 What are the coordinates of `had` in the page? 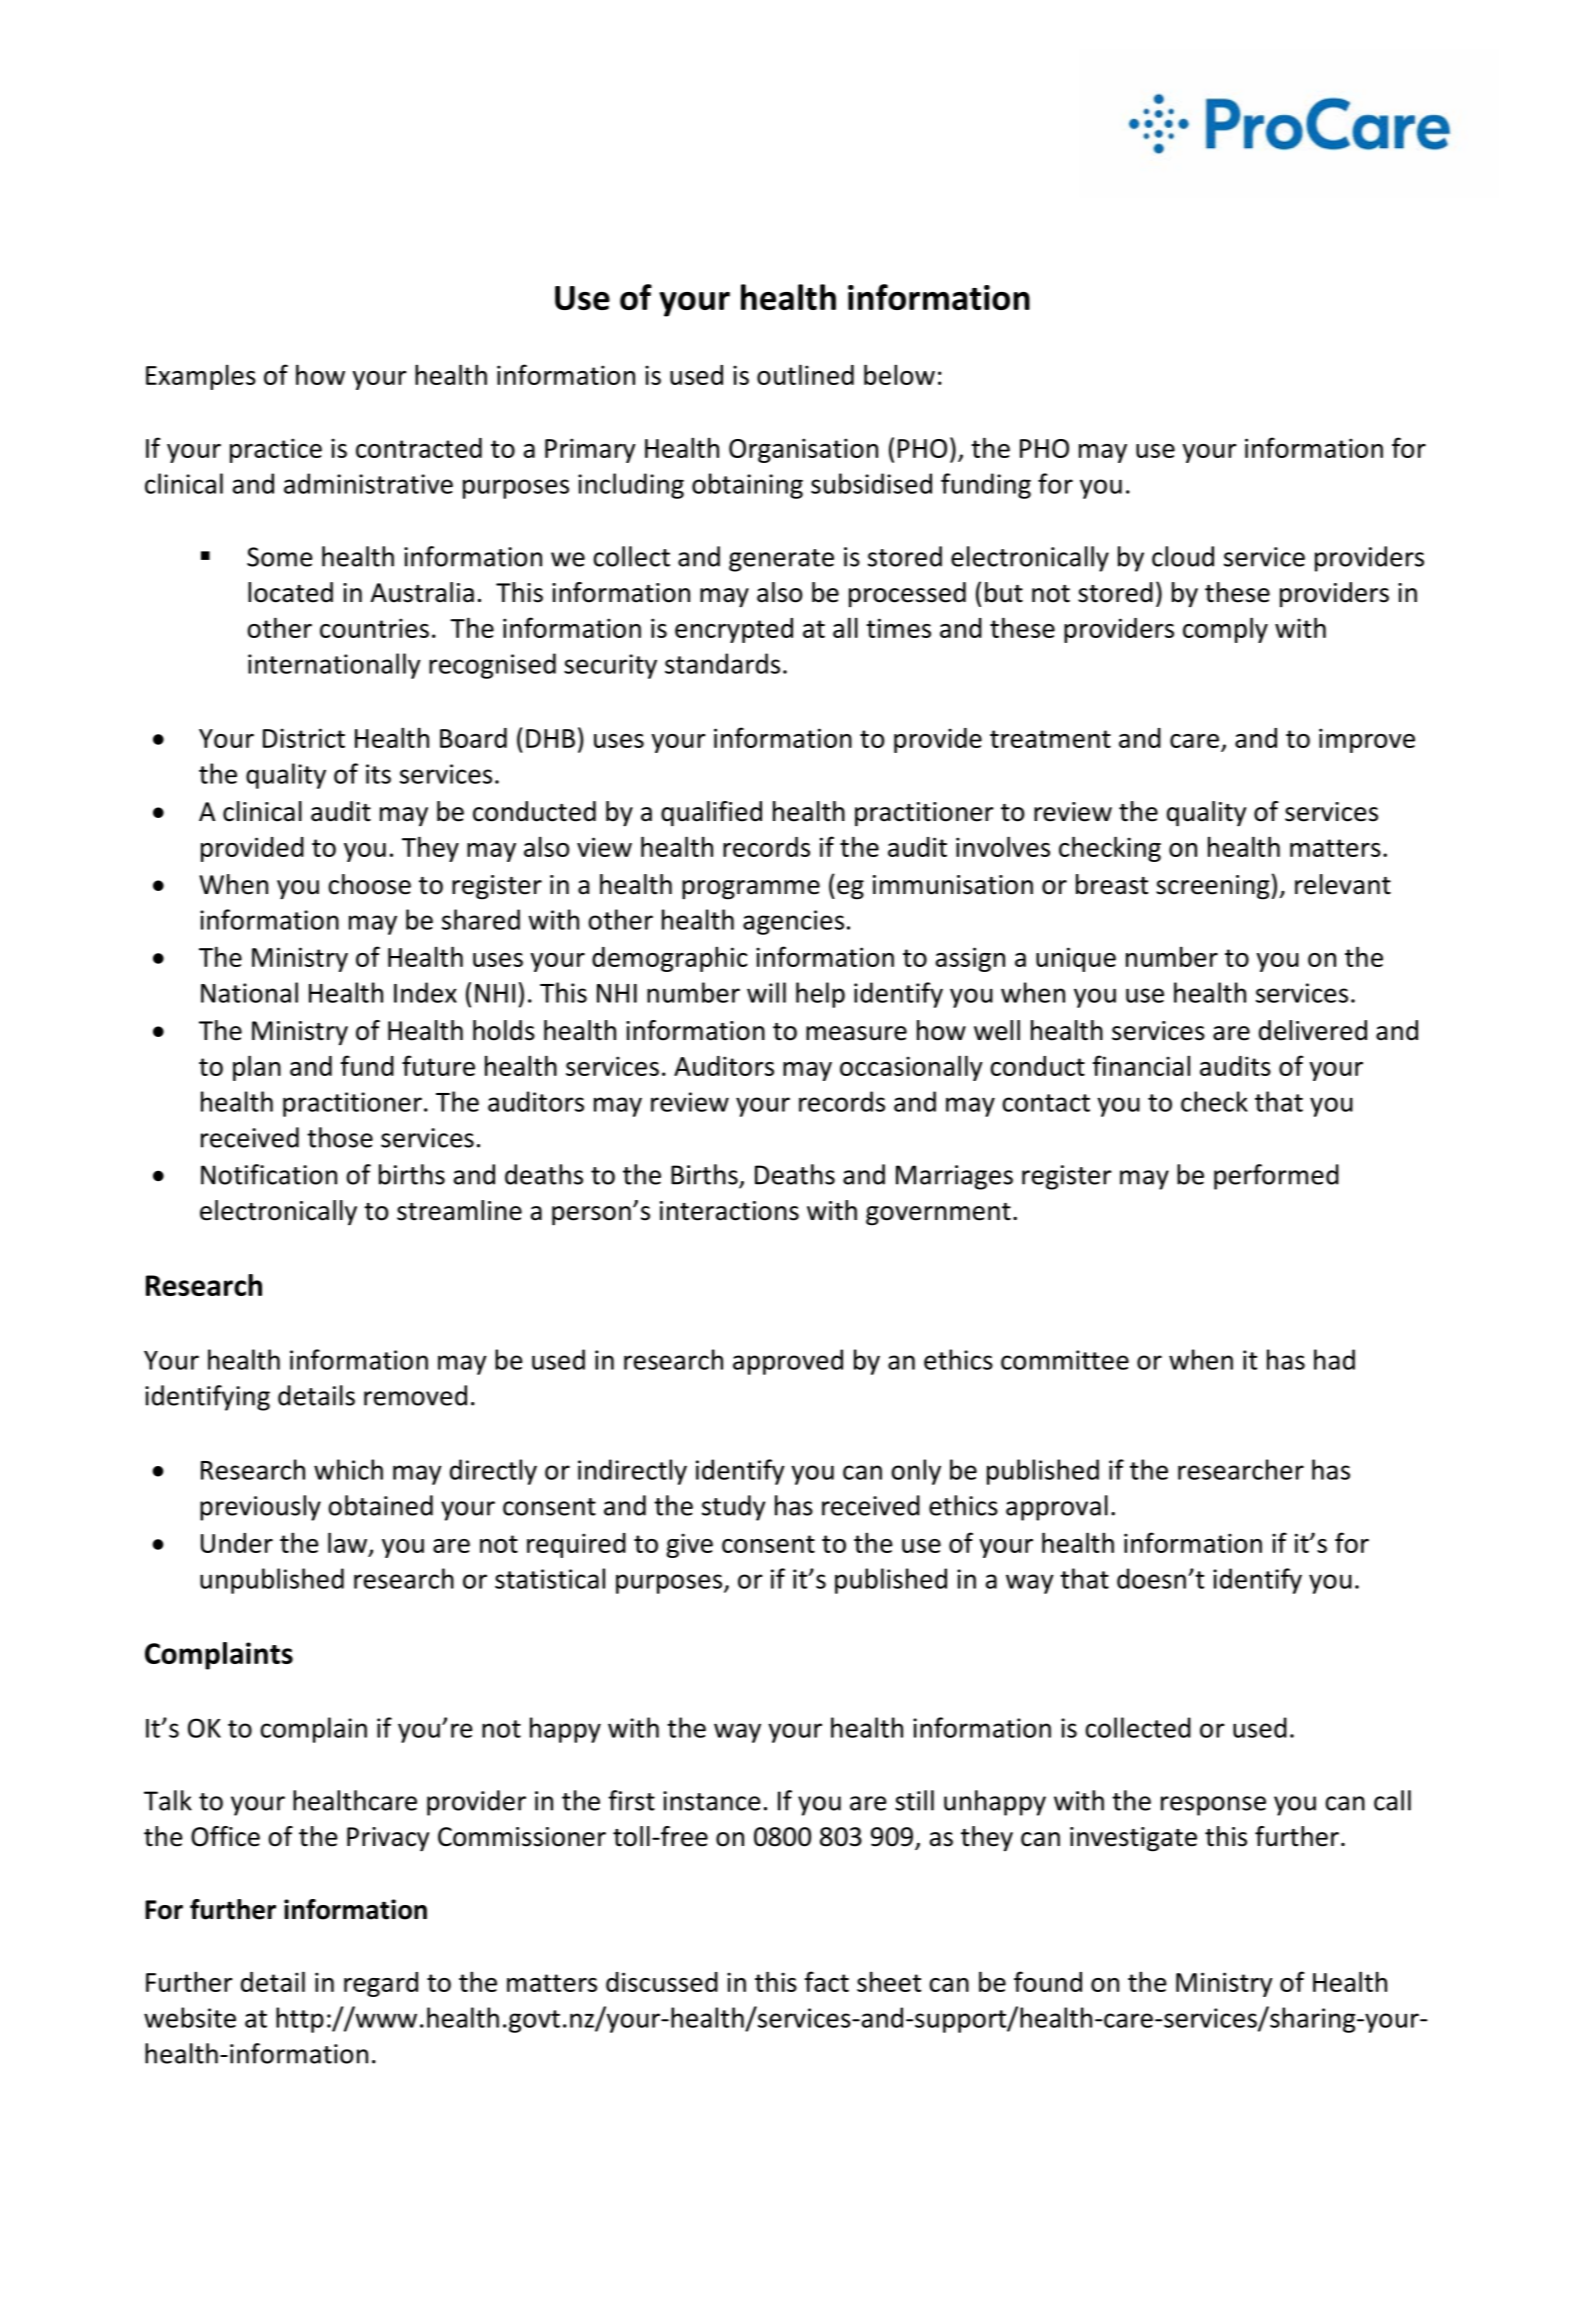 It's located at (1334, 1359).
